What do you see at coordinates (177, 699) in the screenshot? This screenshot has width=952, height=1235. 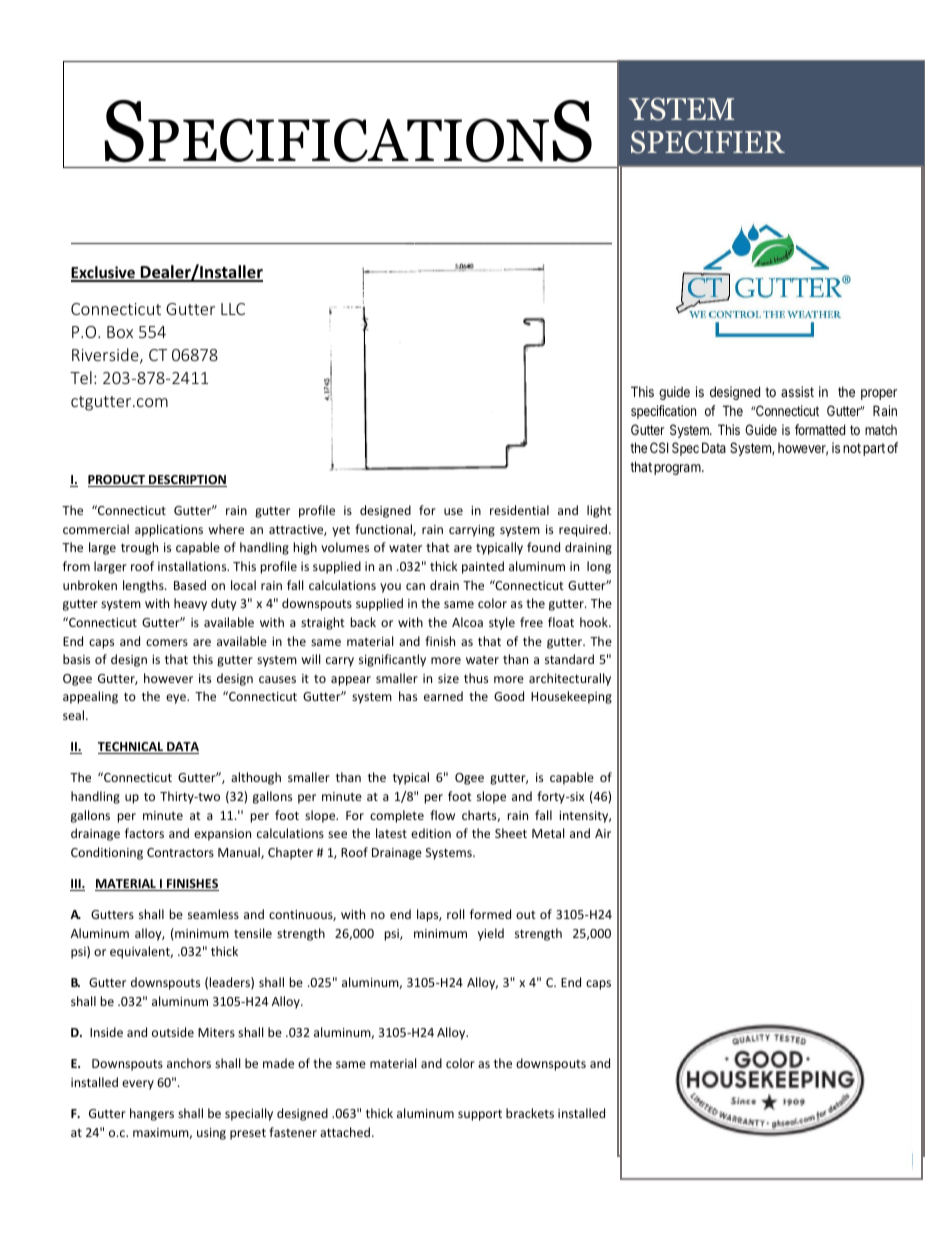 I see `eye` at bounding box center [177, 699].
